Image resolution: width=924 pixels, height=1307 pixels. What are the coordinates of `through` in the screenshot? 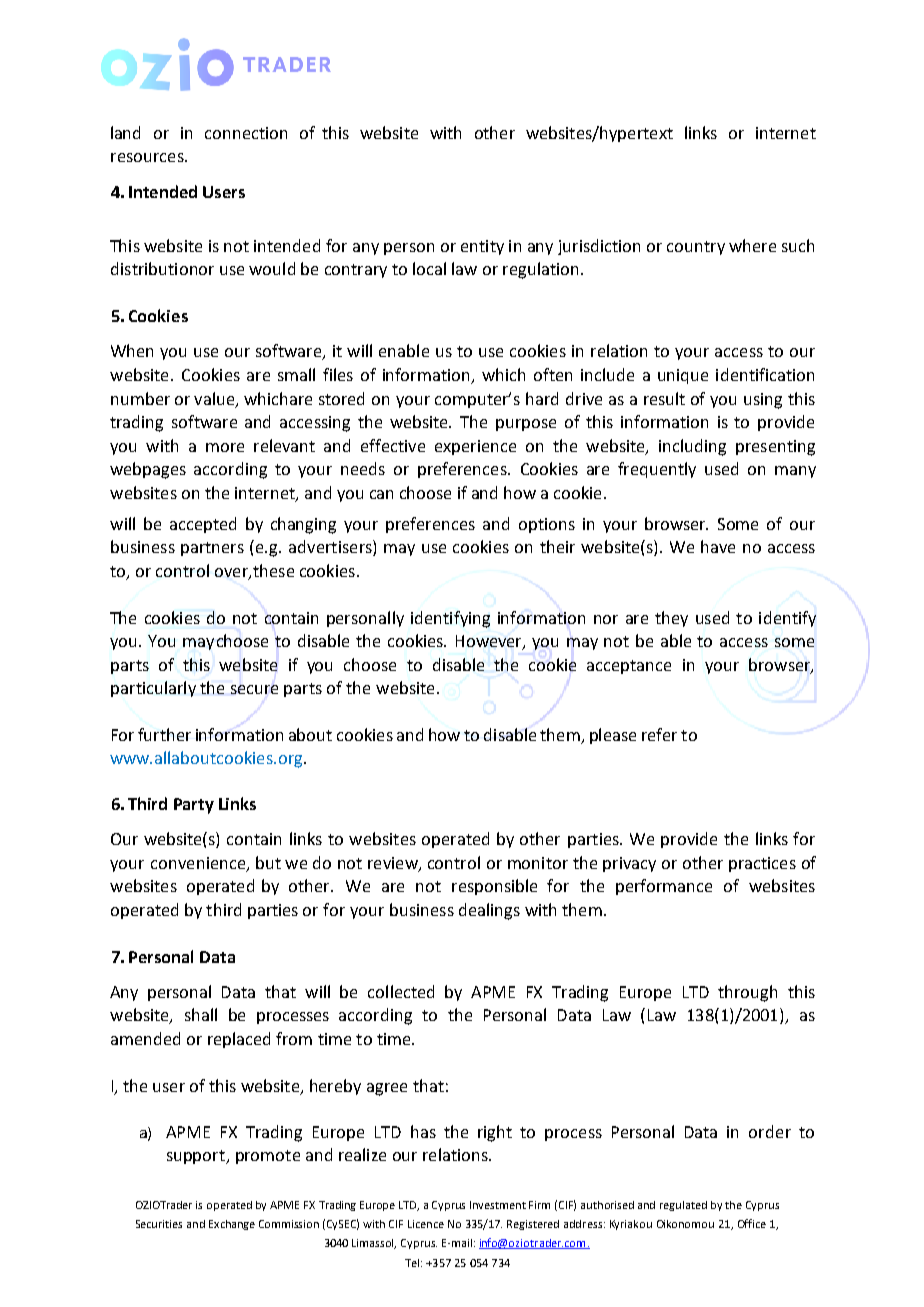 It's located at (747, 993).
